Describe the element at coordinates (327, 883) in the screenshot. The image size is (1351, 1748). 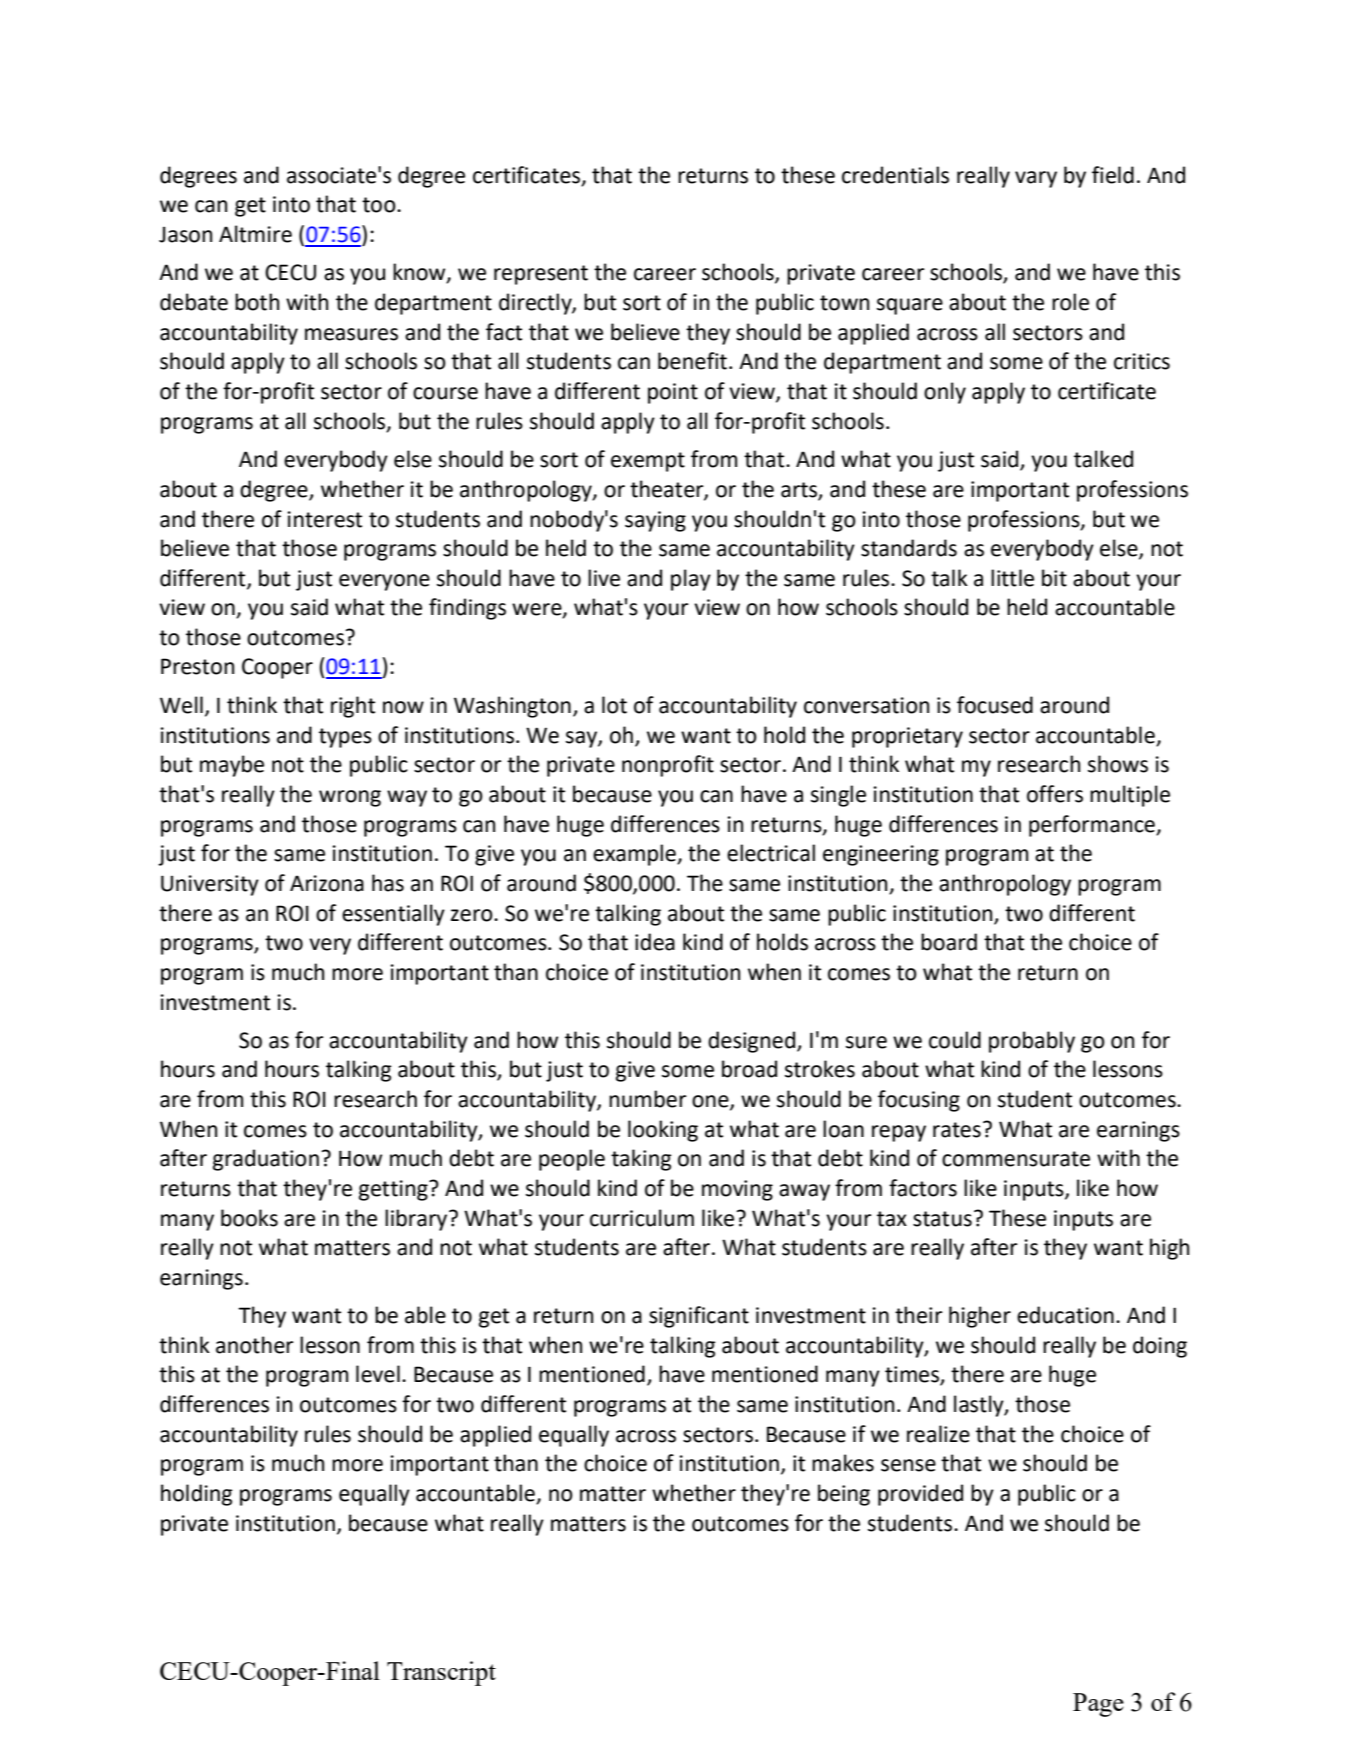
I see `Arizona` at that location.
